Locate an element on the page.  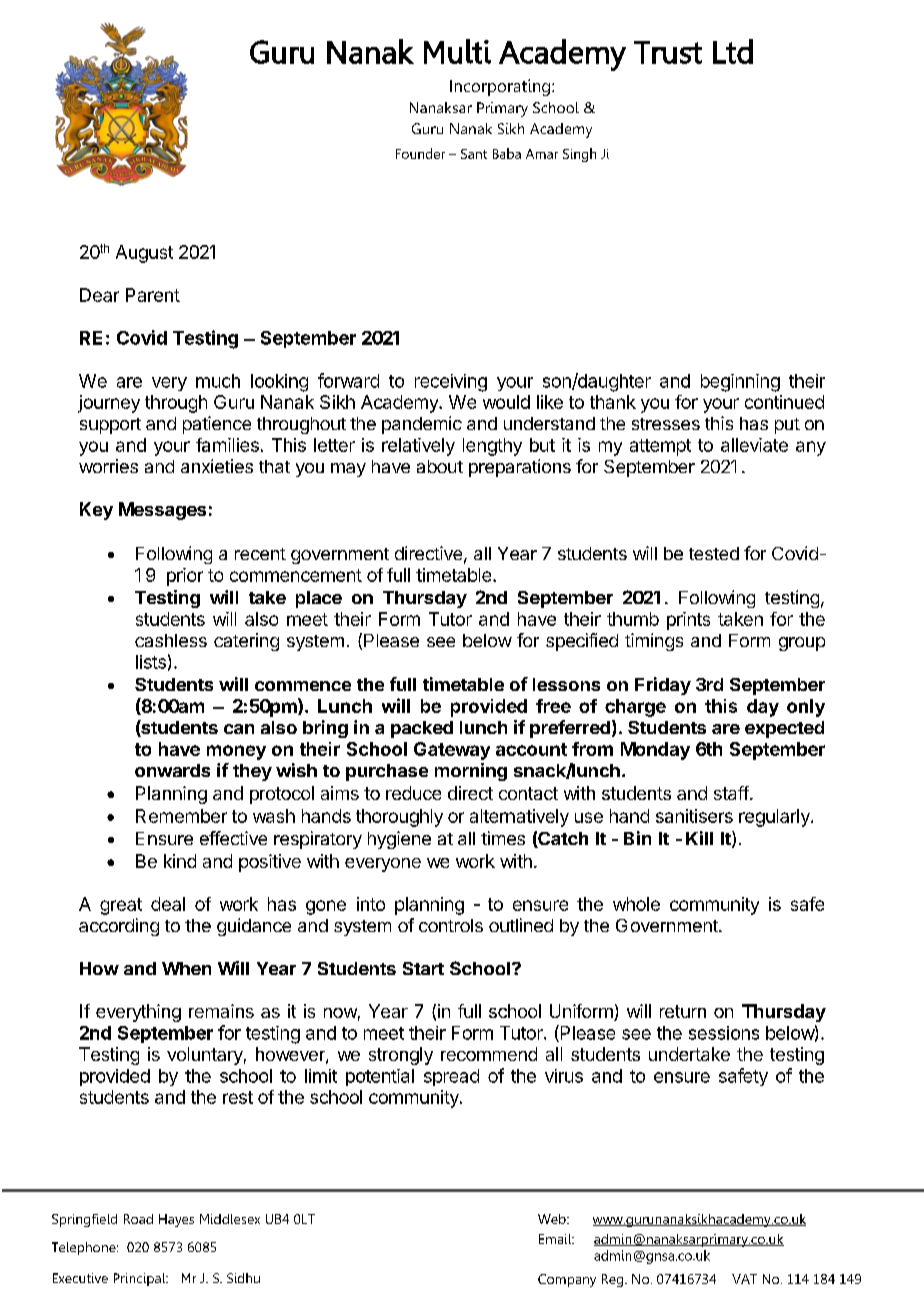
Ltd is located at coordinates (733, 51).
